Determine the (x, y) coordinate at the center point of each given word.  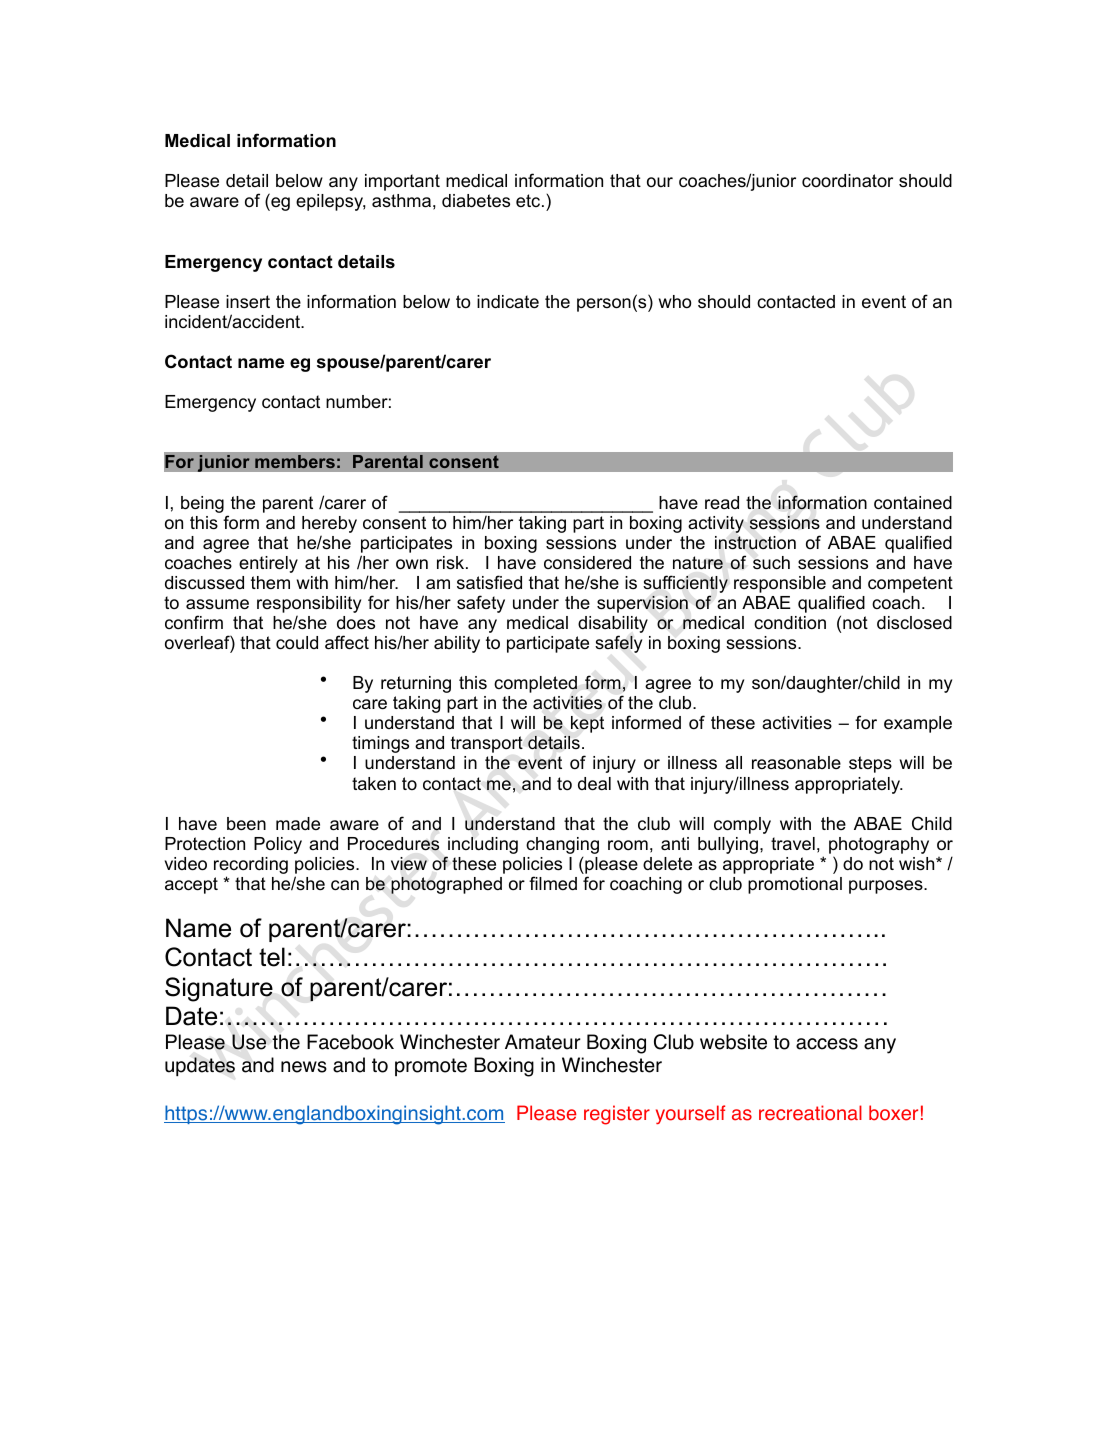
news (304, 1067)
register (617, 1115)
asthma (401, 201)
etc (529, 200)
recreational (810, 1113)
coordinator (847, 180)
